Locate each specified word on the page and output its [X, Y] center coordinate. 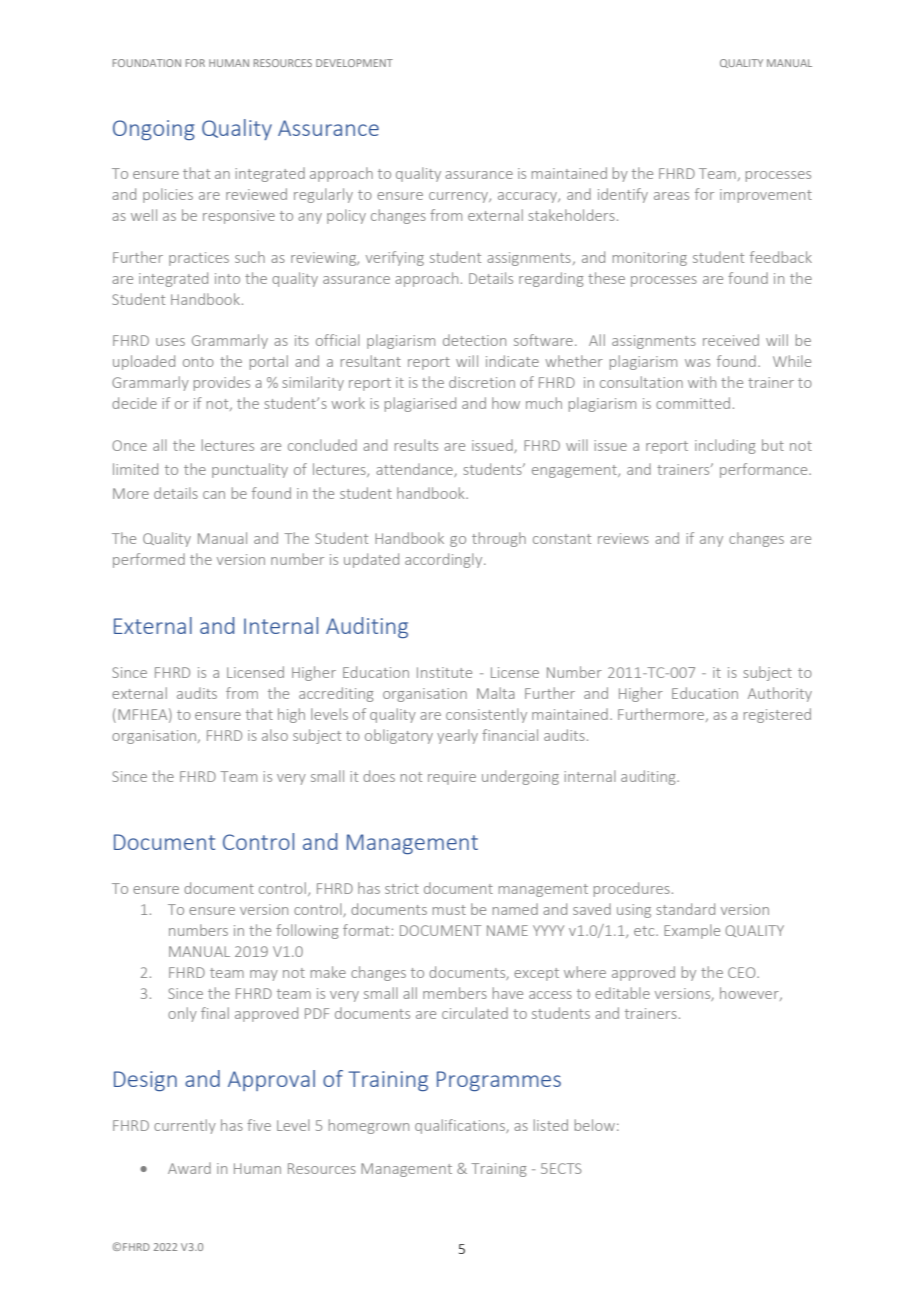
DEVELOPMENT [354, 63]
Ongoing [154, 130]
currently [185, 1126]
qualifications [461, 1126]
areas [671, 196]
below [595, 1125]
